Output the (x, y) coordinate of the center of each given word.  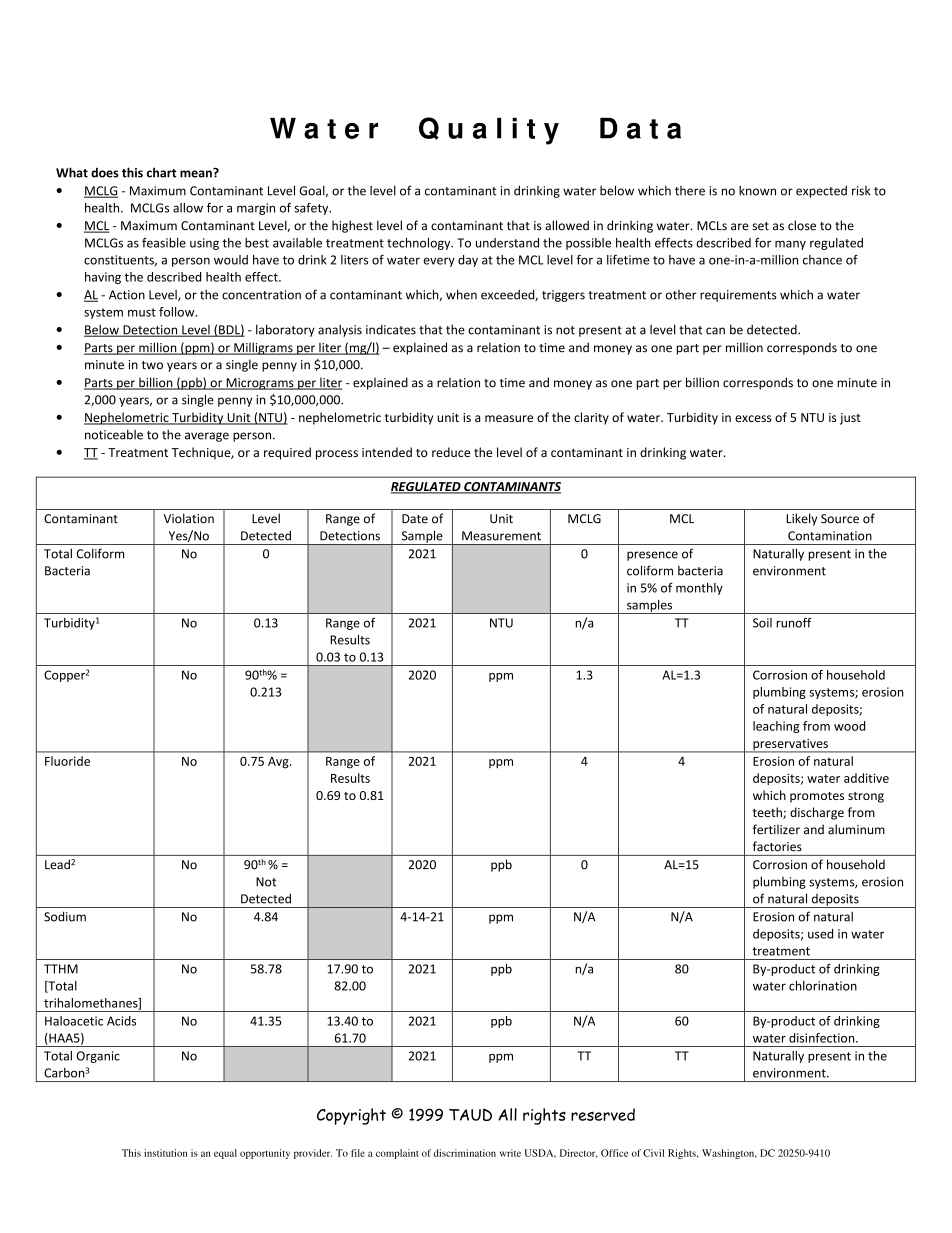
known (757, 190)
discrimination (465, 1153)
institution (165, 1153)
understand (507, 243)
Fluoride (67, 761)
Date (415, 519)
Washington (729, 1154)
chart (162, 172)
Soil (762, 623)
